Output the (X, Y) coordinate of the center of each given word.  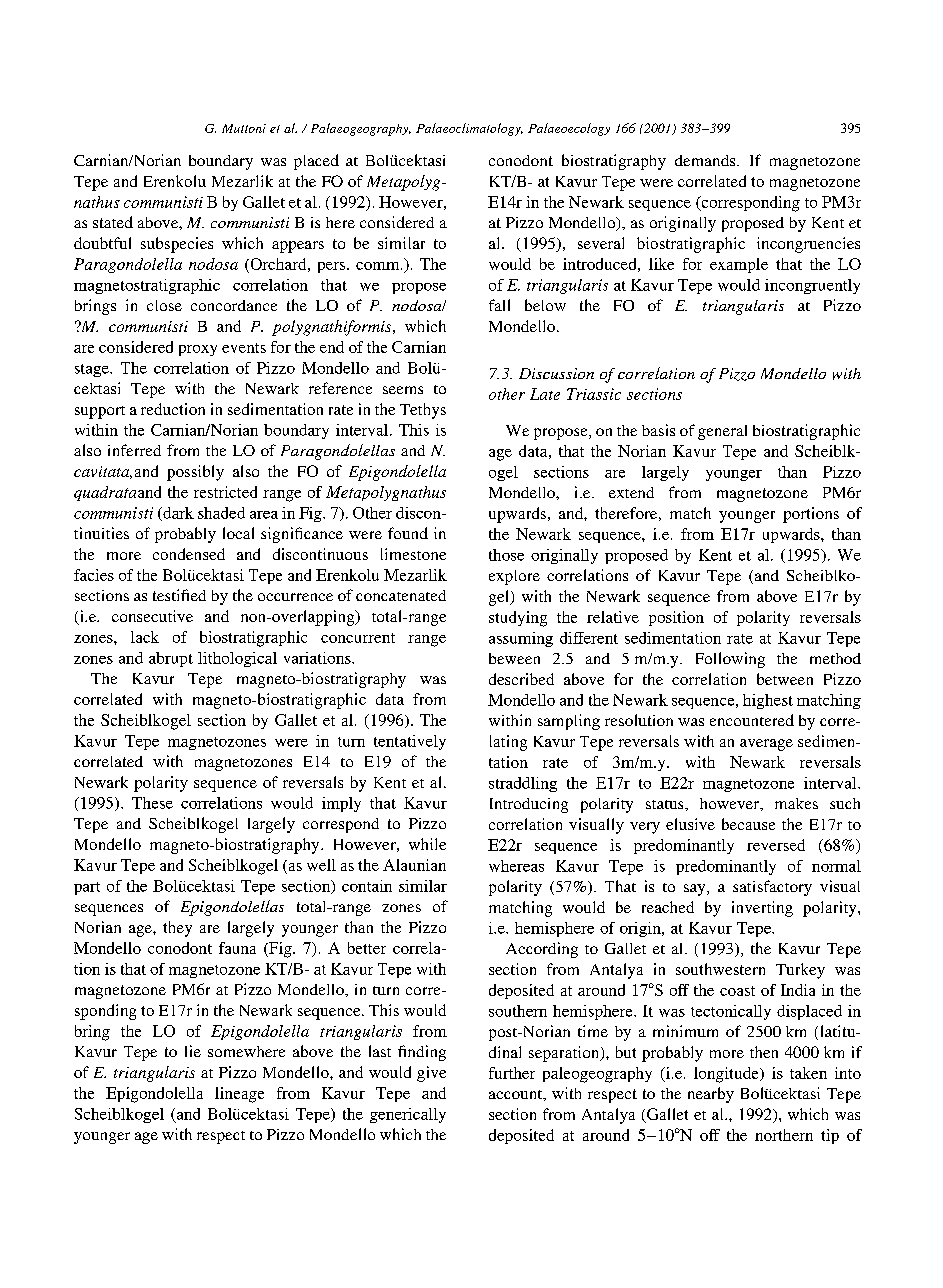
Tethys (423, 411)
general (722, 432)
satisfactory (772, 888)
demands (706, 160)
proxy (198, 350)
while (427, 844)
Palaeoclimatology (469, 129)
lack (145, 637)
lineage (239, 1095)
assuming (521, 639)
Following (730, 660)
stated (113, 222)
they (177, 929)
